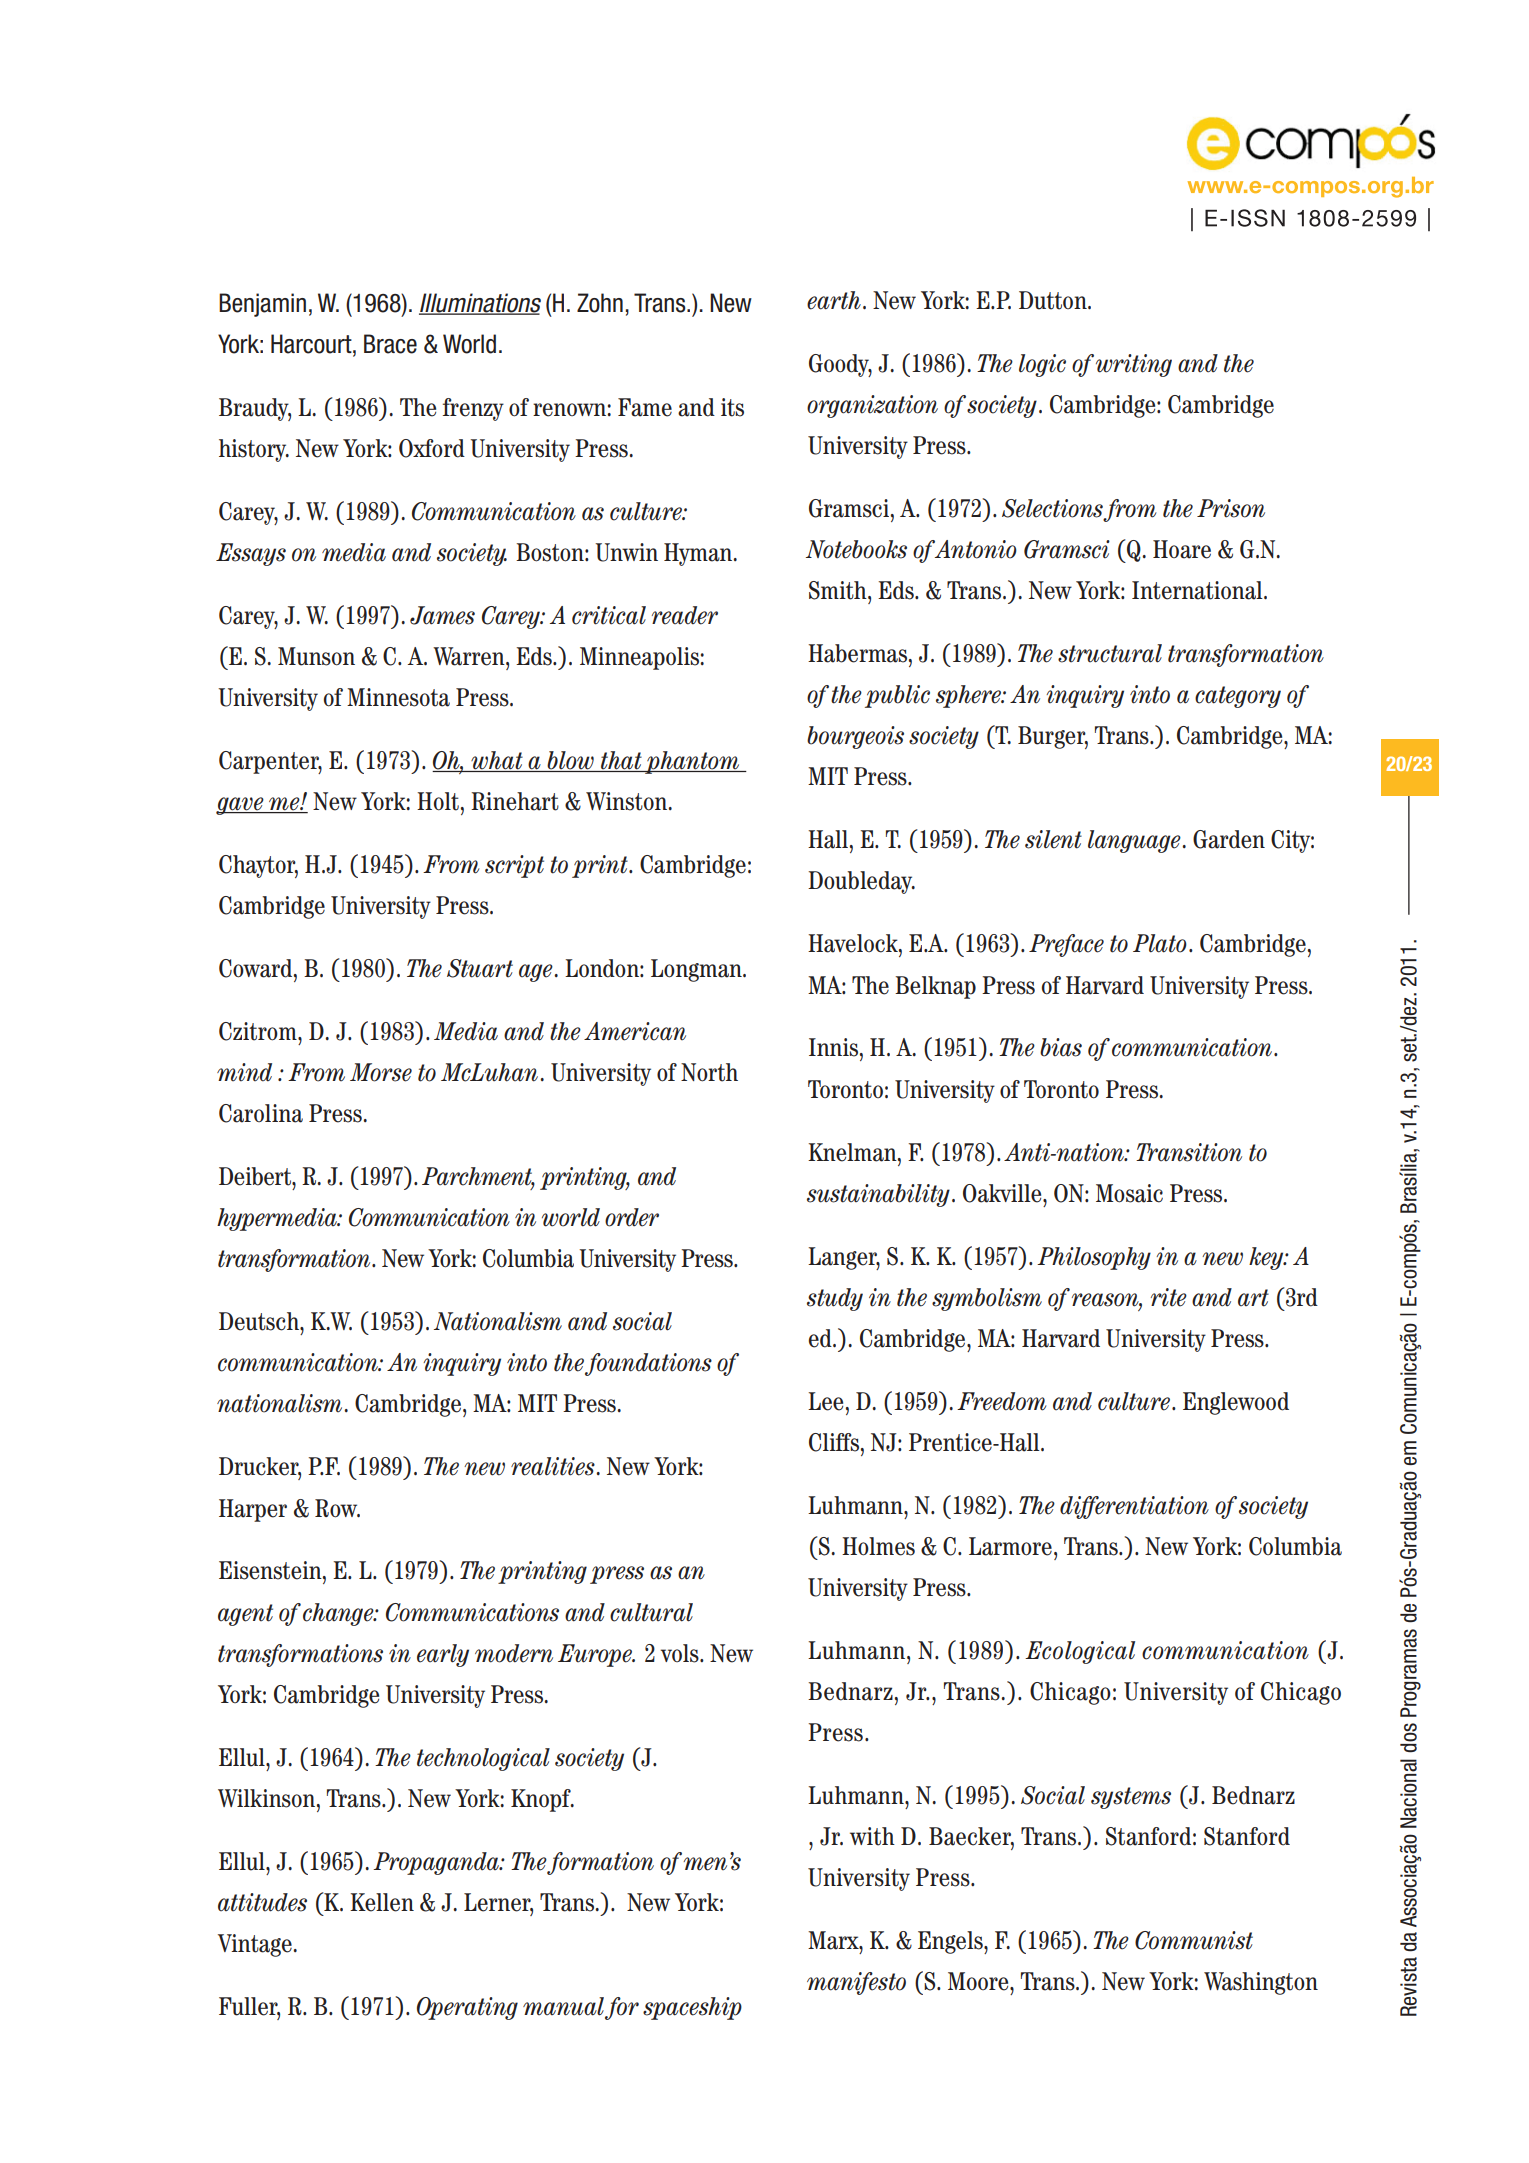 The height and width of the screenshot is (2163, 1529). Describe the element at coordinates (390, 344) in the screenshot. I see `Brace` at that location.
